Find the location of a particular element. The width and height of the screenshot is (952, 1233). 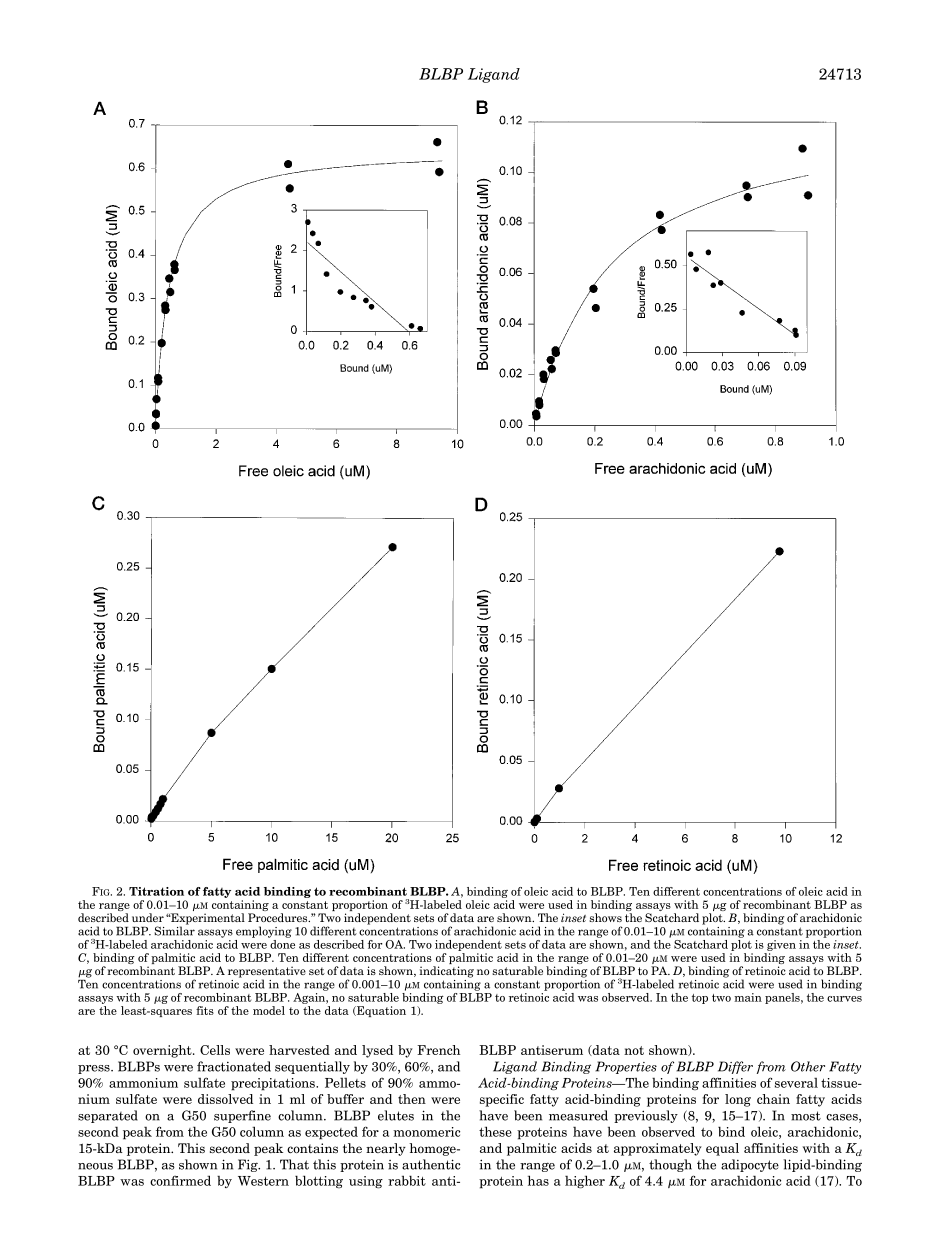

has is located at coordinates (538, 1180).
